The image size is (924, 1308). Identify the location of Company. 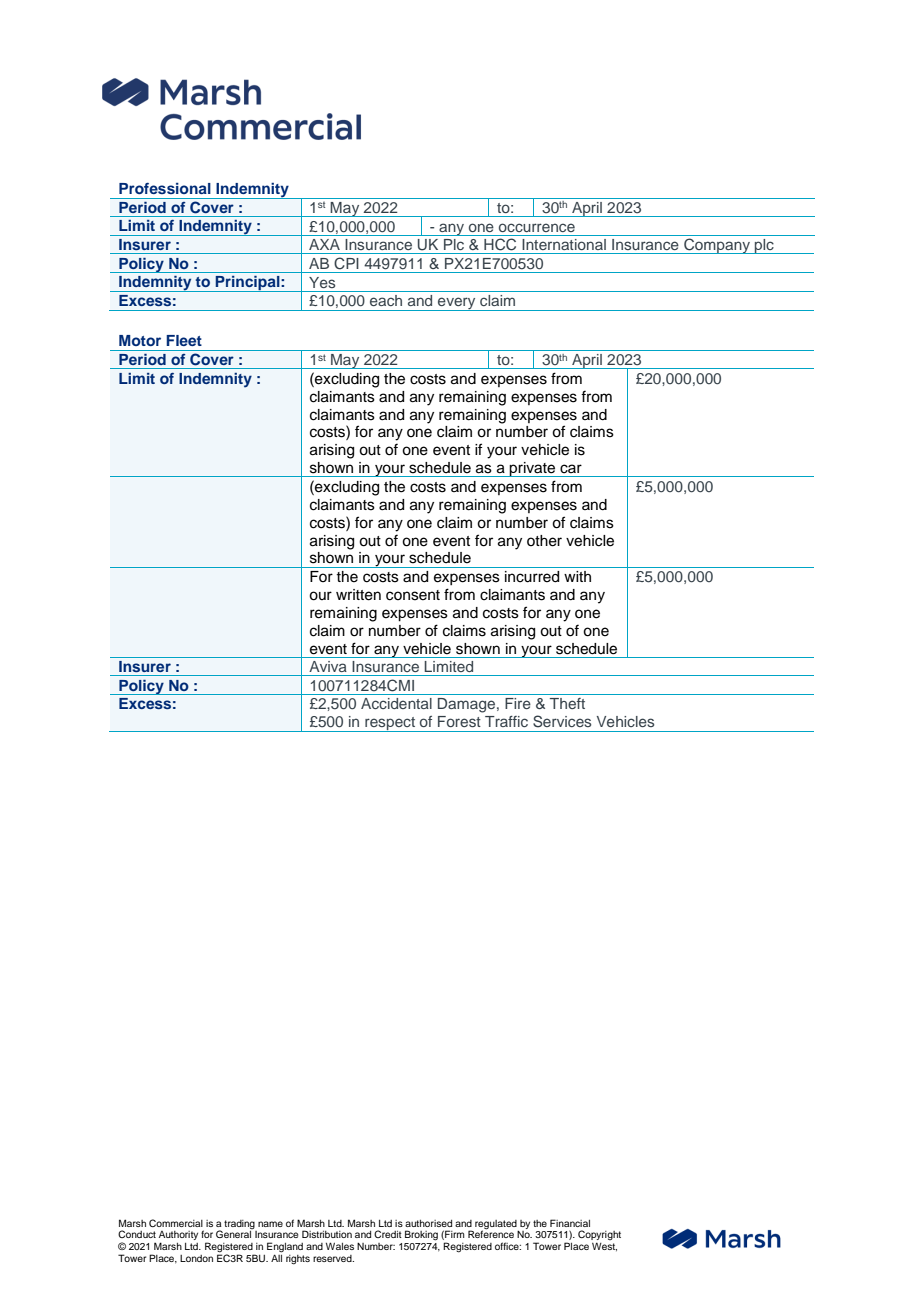
(717, 246).
